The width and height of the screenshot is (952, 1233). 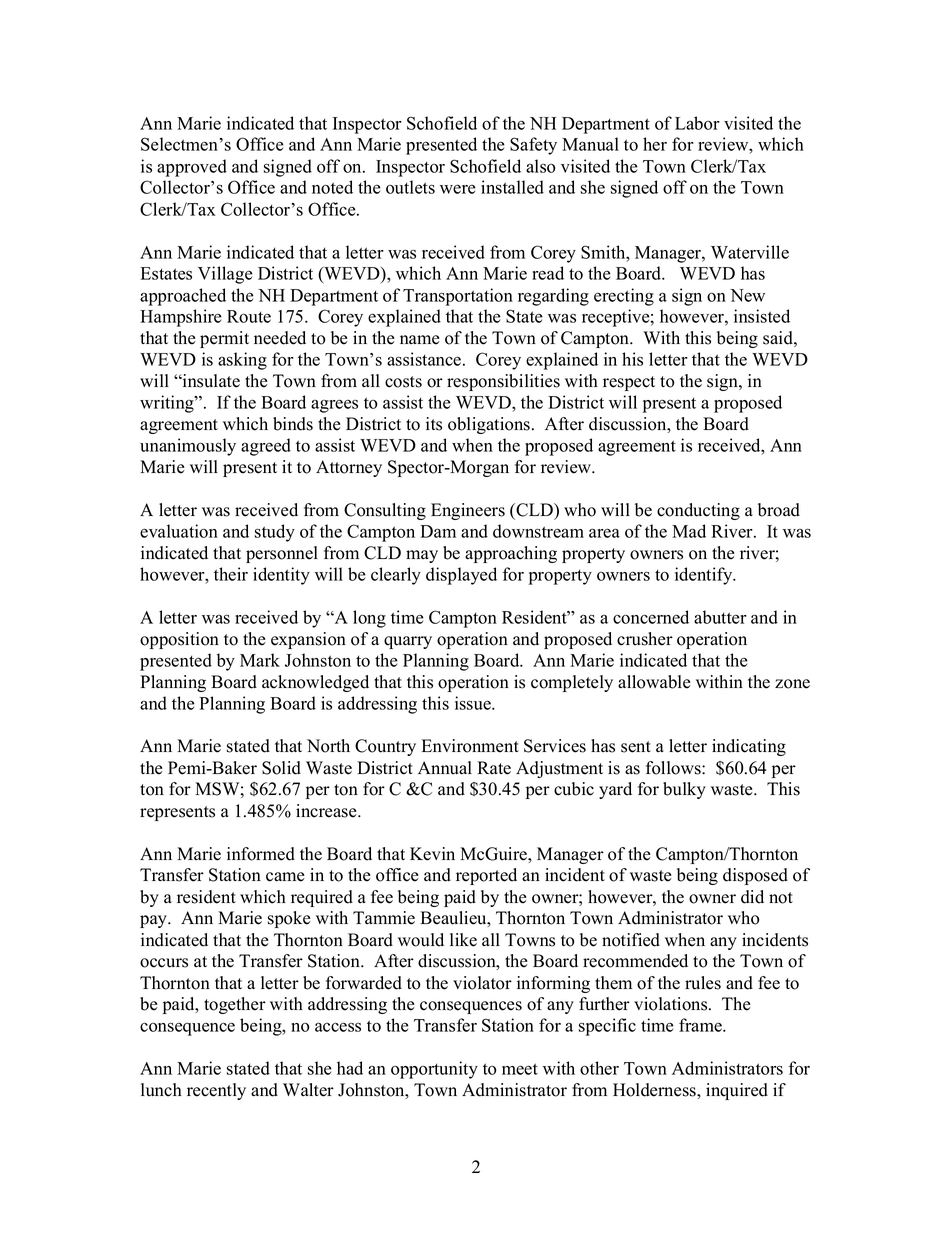 What do you see at coordinates (192, 168) in the screenshot?
I see `approved` at bounding box center [192, 168].
